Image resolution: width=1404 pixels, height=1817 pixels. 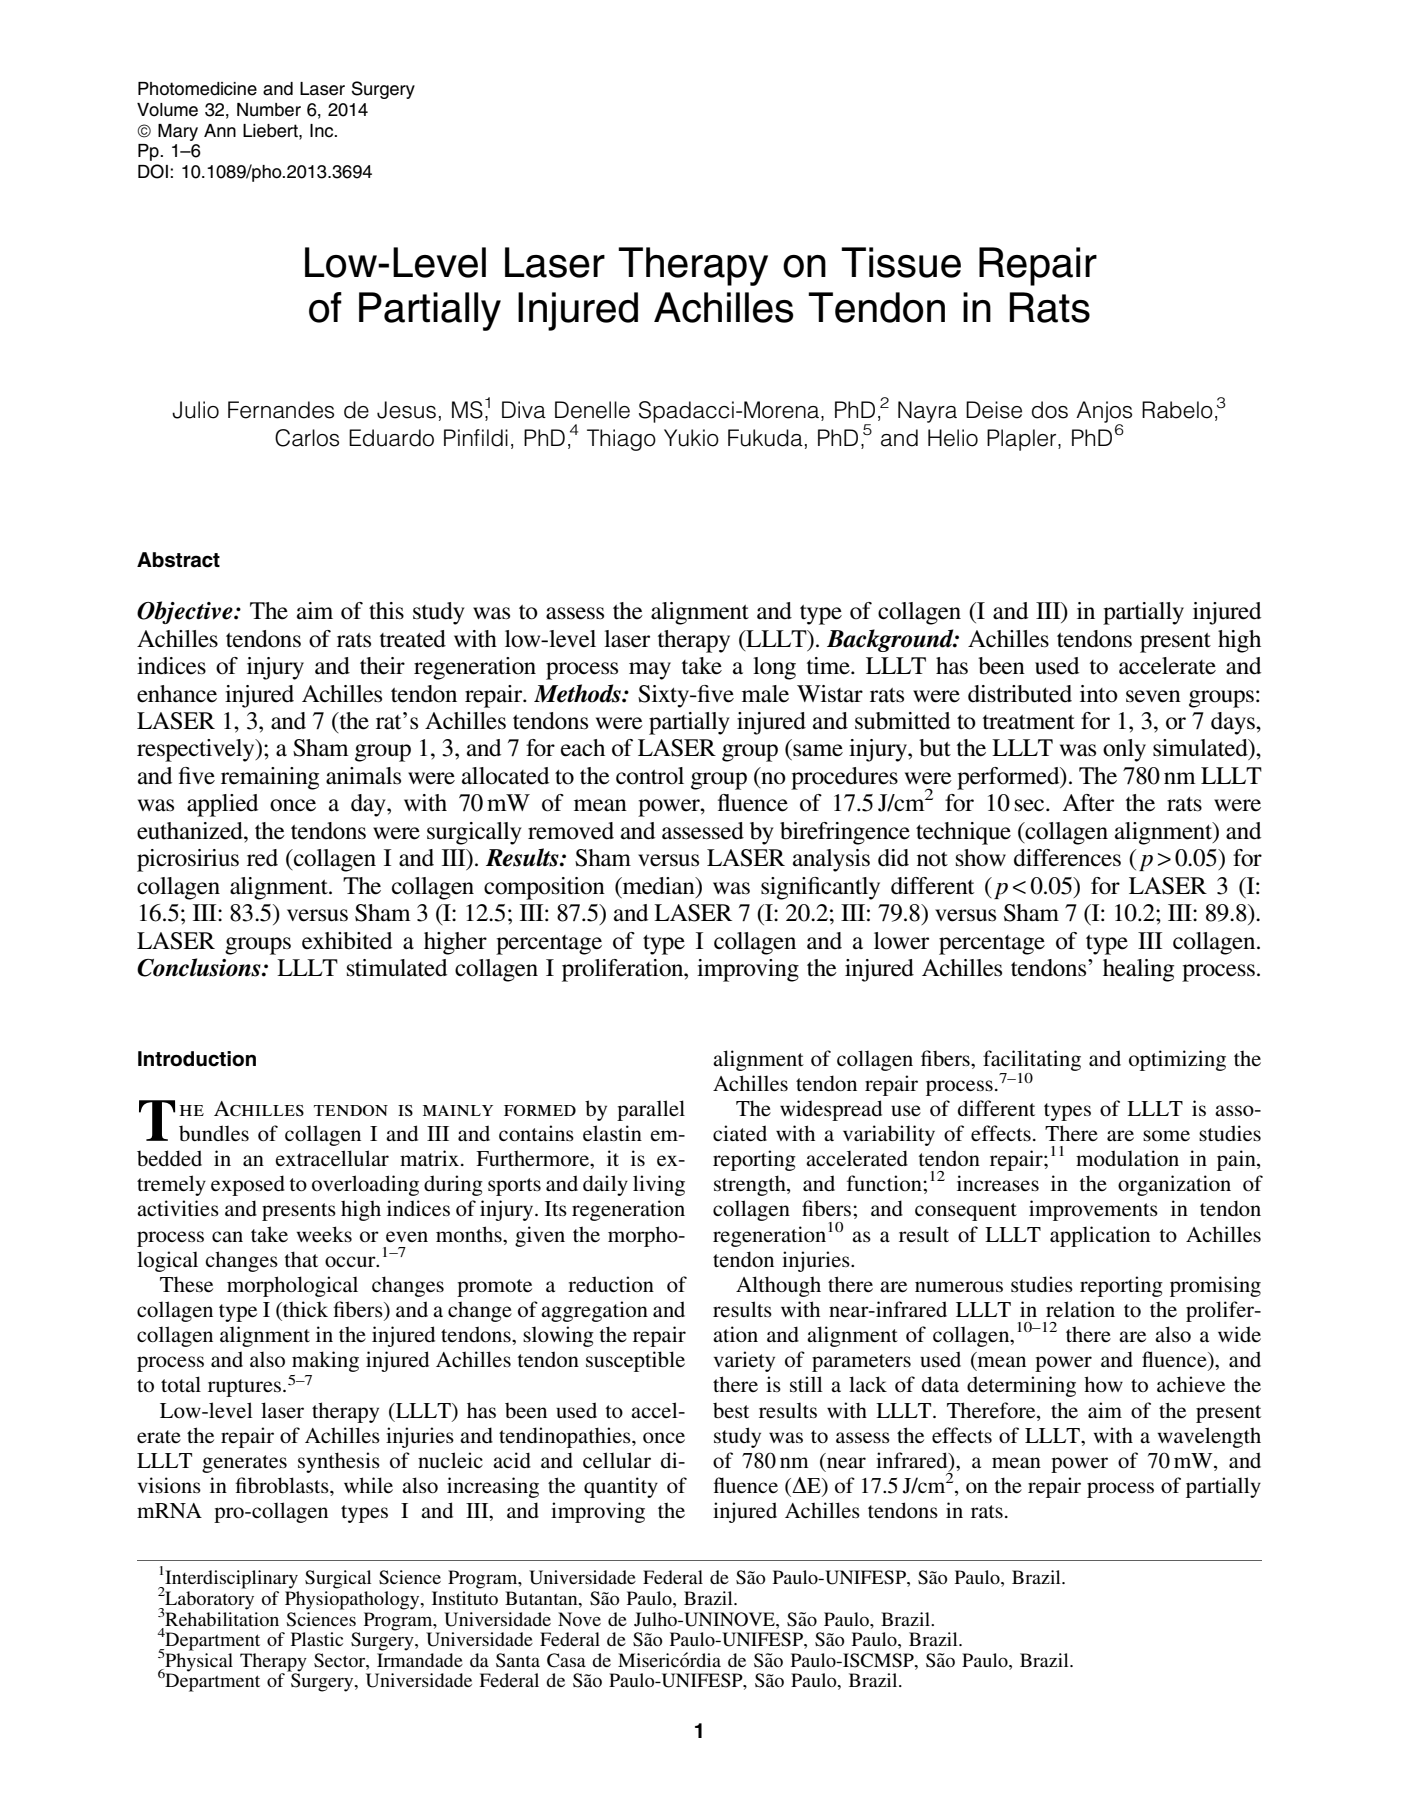 I want to click on exhibited, so click(x=347, y=941).
